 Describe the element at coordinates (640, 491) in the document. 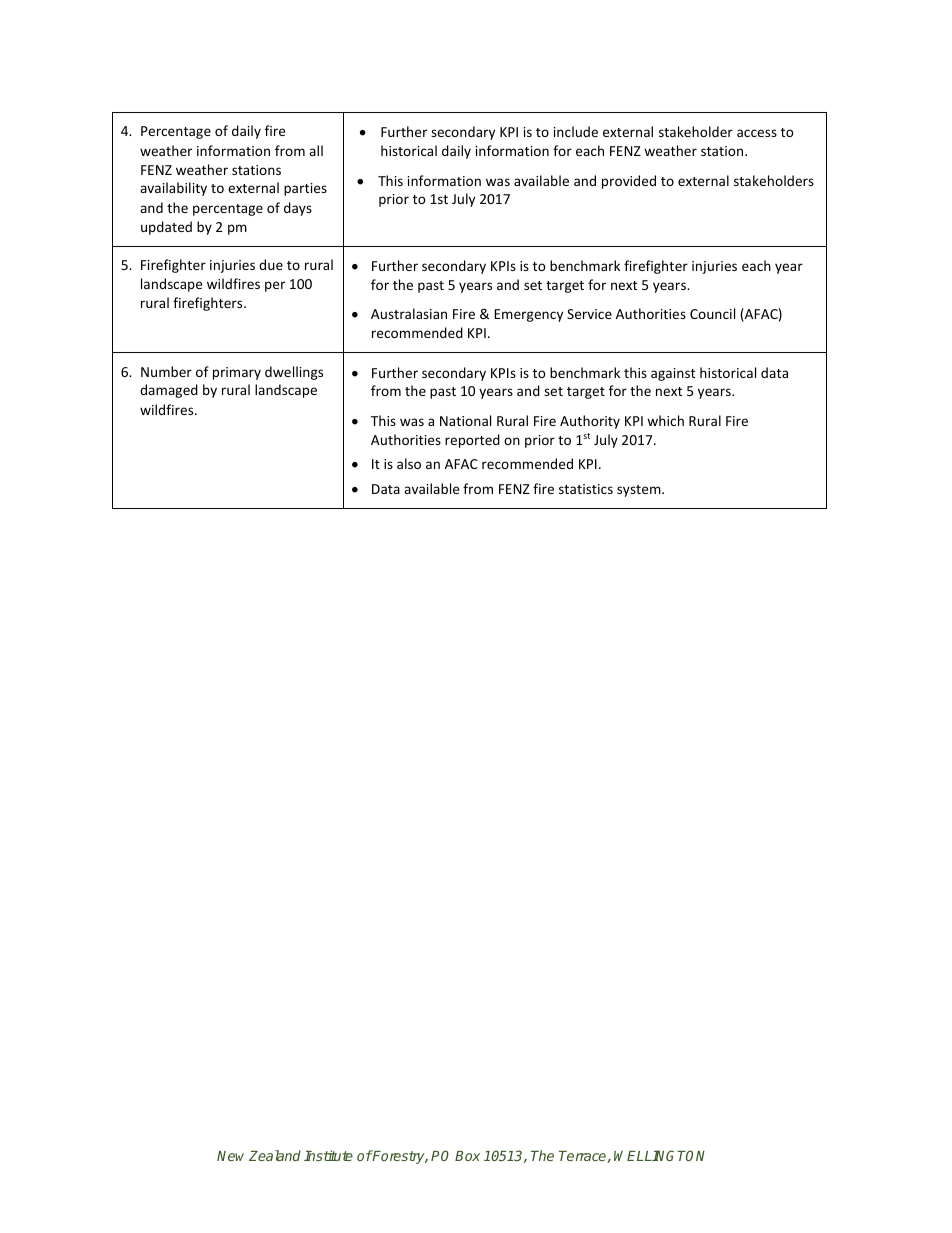

I see `system` at that location.
